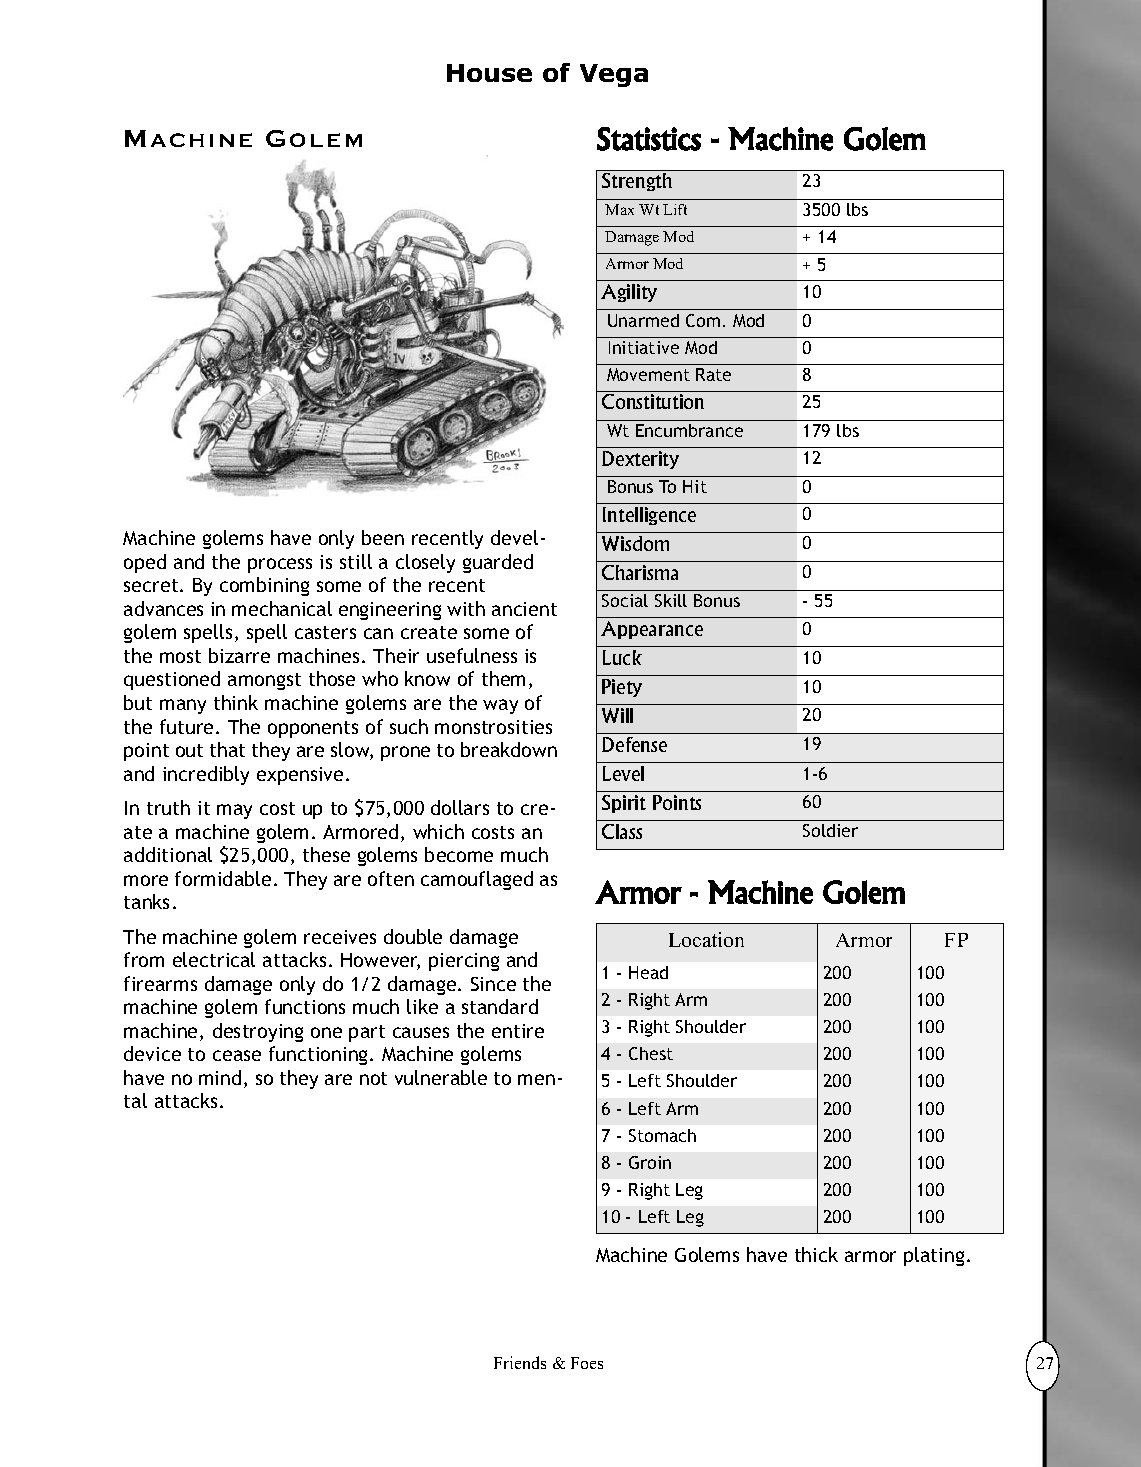 The image size is (1141, 1467). Describe the element at coordinates (614, 75) in the screenshot. I see `Vega` at that location.
